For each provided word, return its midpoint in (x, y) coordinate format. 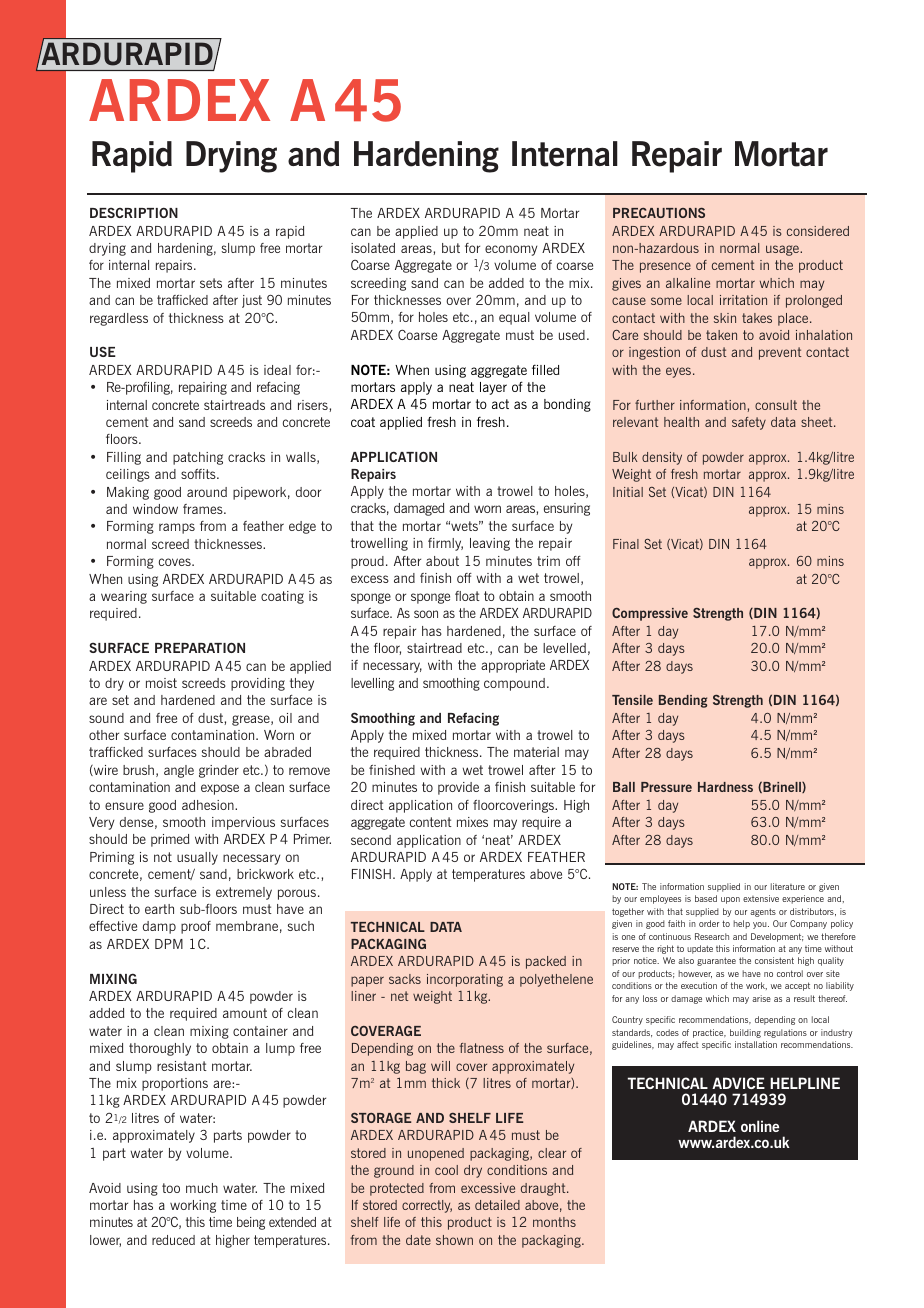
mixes (472, 822)
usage (783, 250)
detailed (497, 1205)
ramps (177, 528)
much (202, 1188)
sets (211, 283)
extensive (761, 898)
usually (197, 858)
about (442, 561)
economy (511, 250)
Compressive (650, 614)
